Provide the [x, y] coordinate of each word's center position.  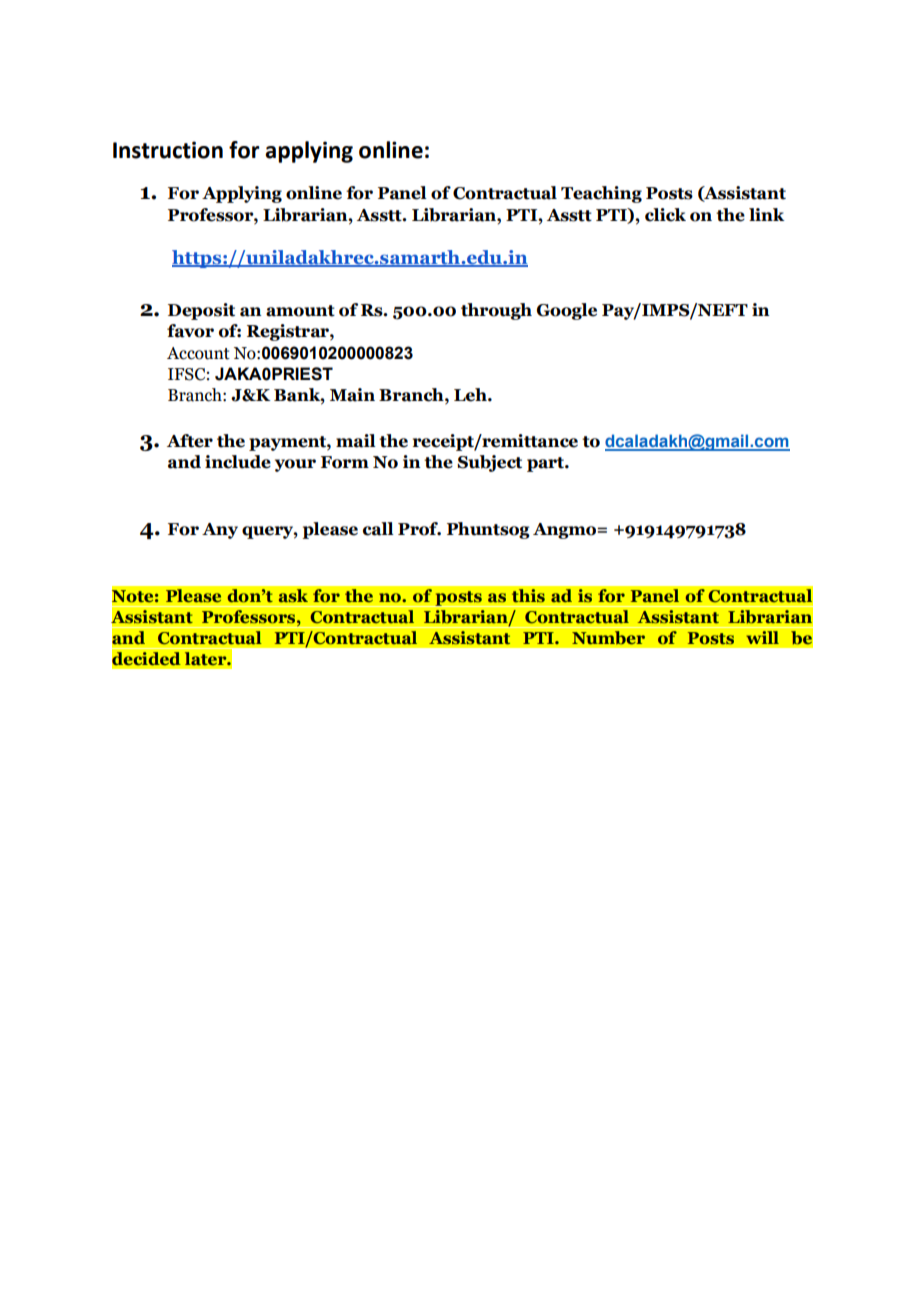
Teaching [601, 194]
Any [220, 531]
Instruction [168, 150]
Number [609, 638]
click [665, 215]
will [762, 637]
